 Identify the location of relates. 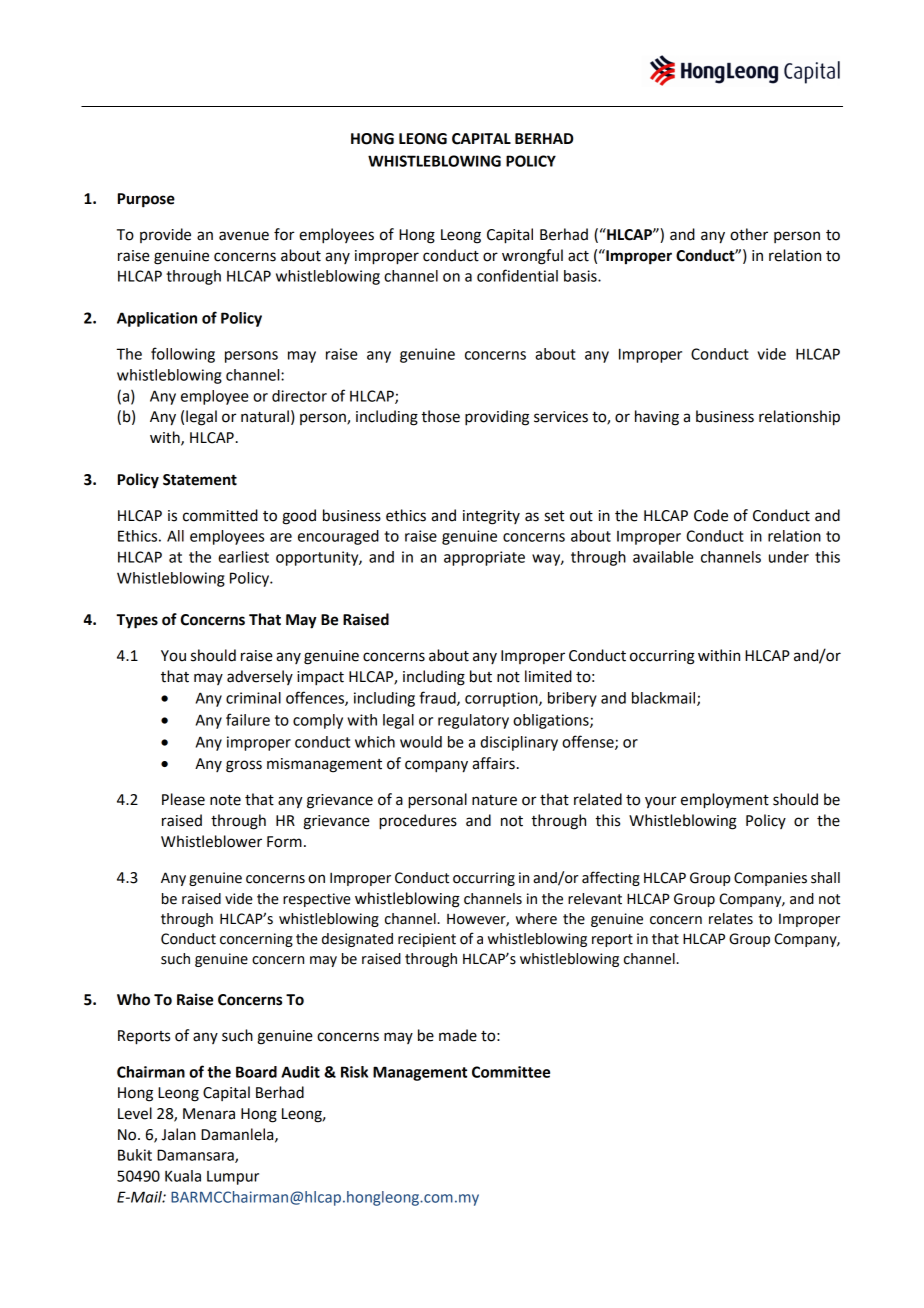
(731, 919).
